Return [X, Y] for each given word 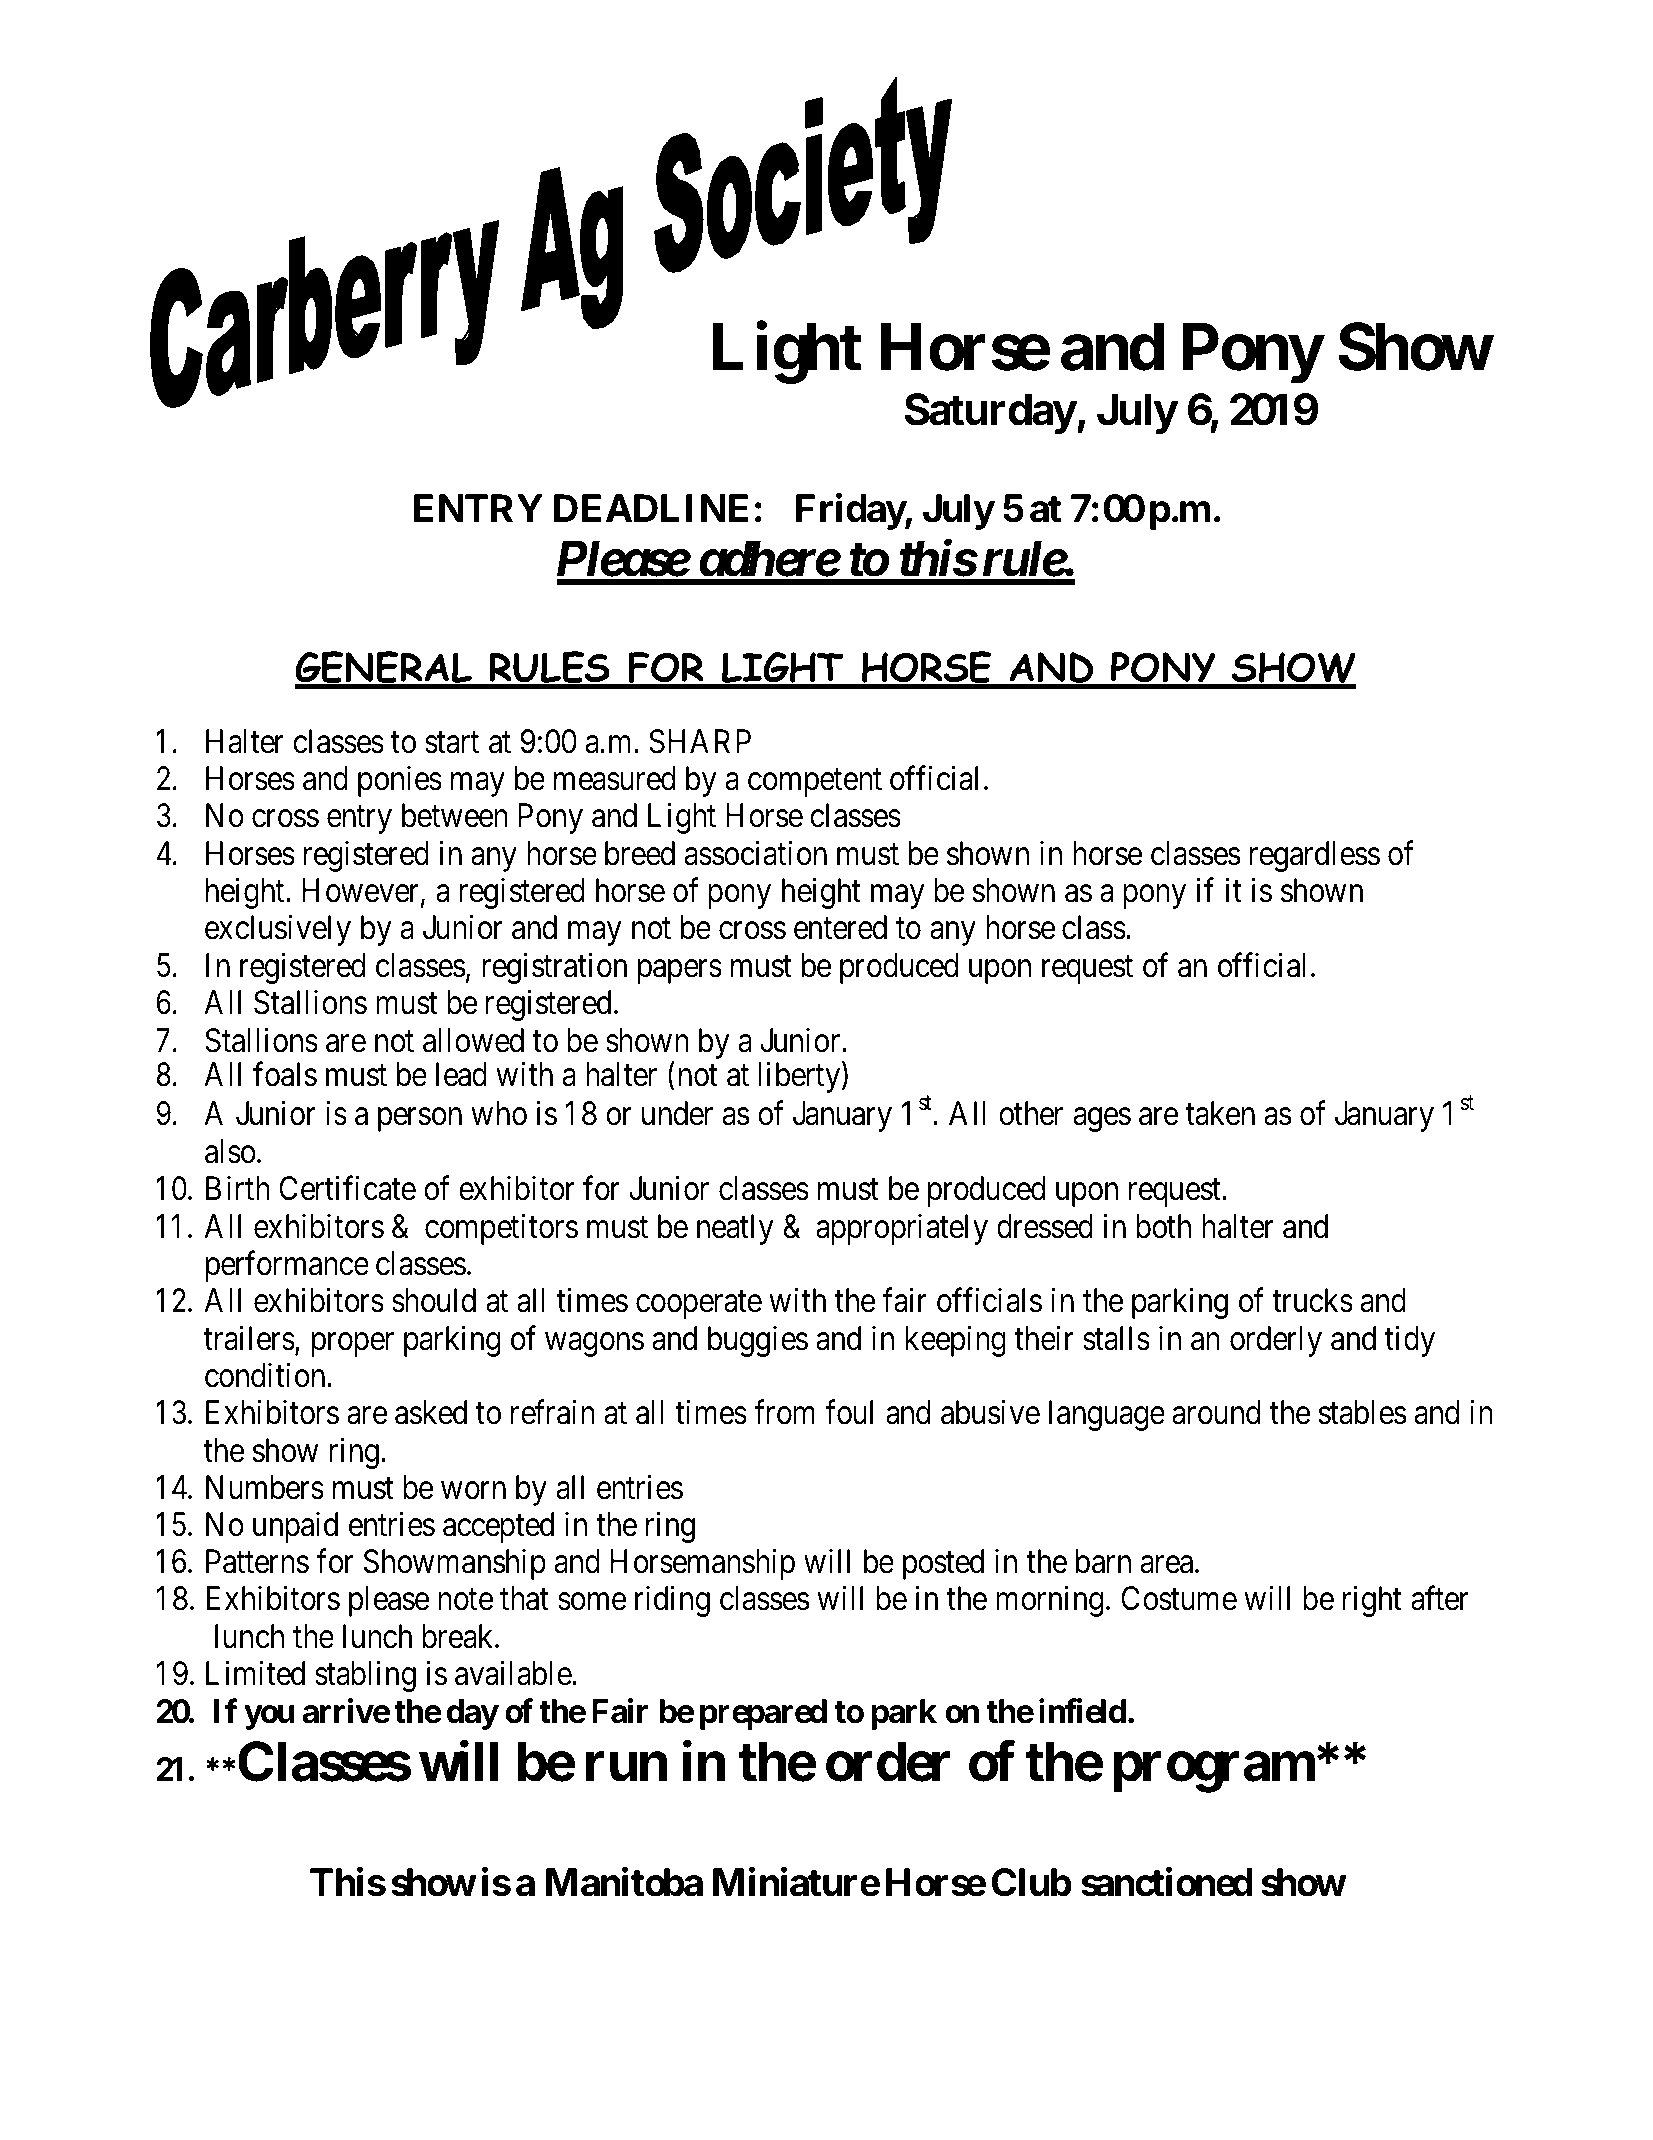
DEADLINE [651, 508]
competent [815, 783]
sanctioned [1167, 1882]
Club [1031, 1882]
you [269, 1718]
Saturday [990, 413]
